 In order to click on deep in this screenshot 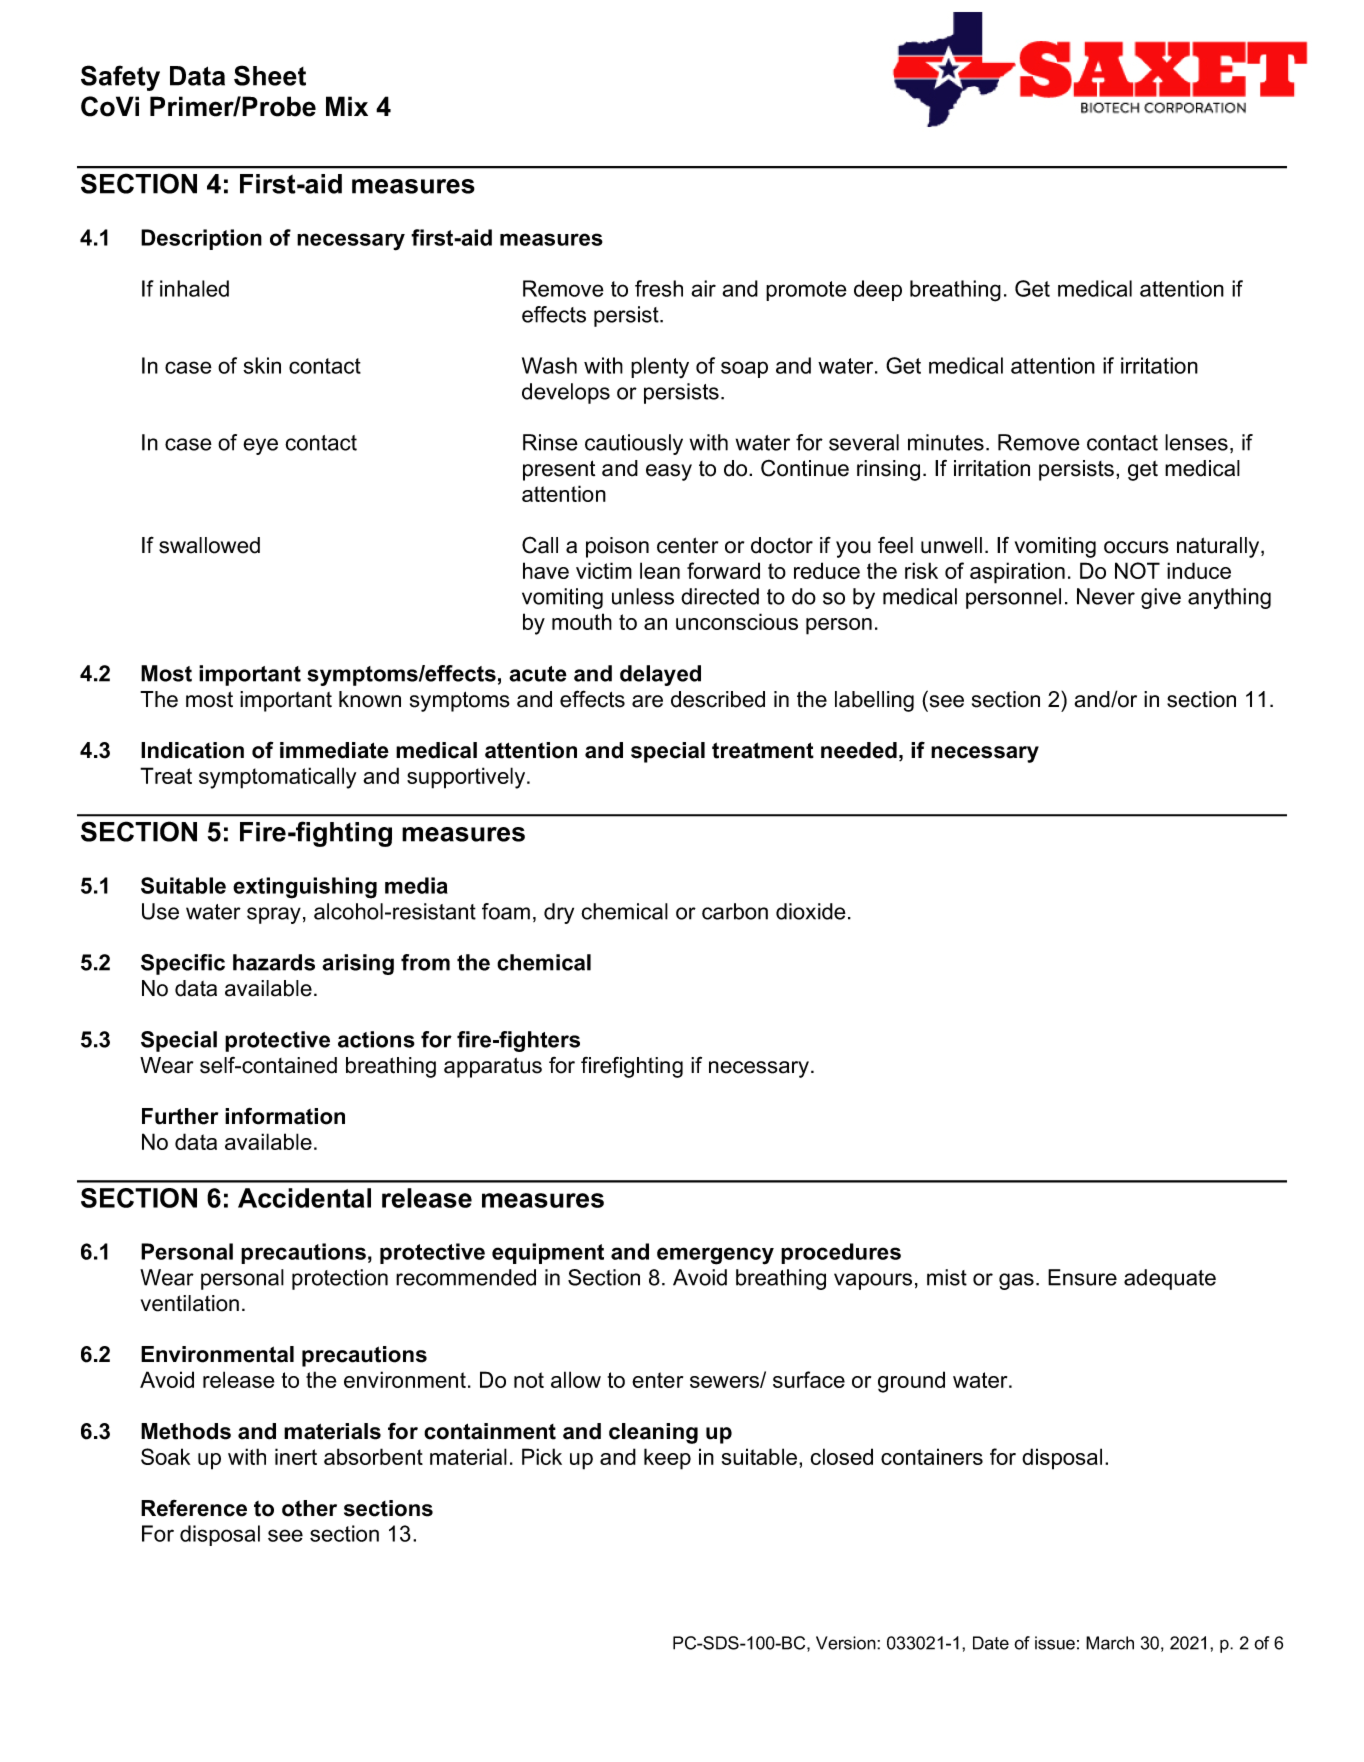, I will do `click(878, 290)`.
